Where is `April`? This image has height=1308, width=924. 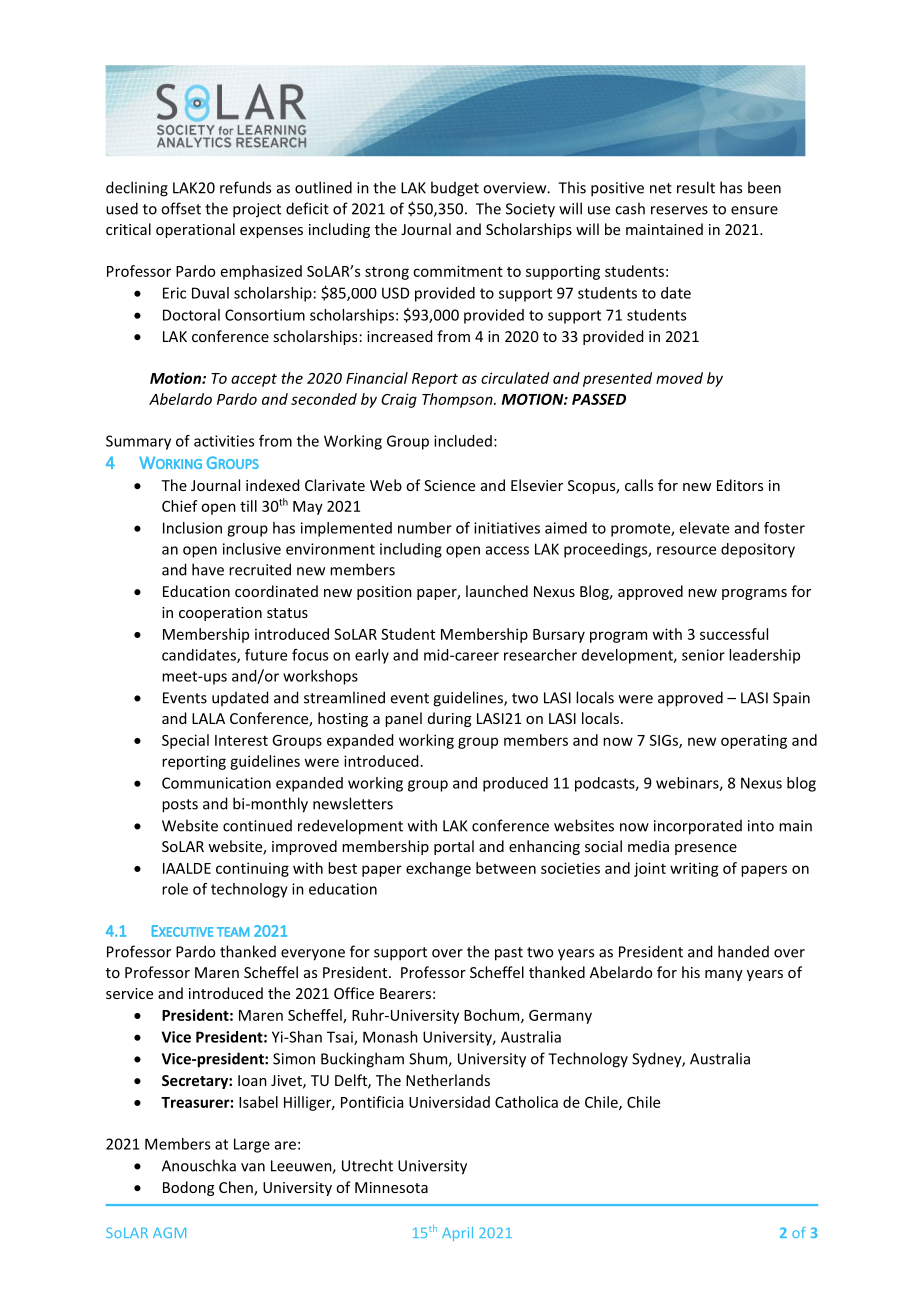 April is located at coordinates (457, 1234).
